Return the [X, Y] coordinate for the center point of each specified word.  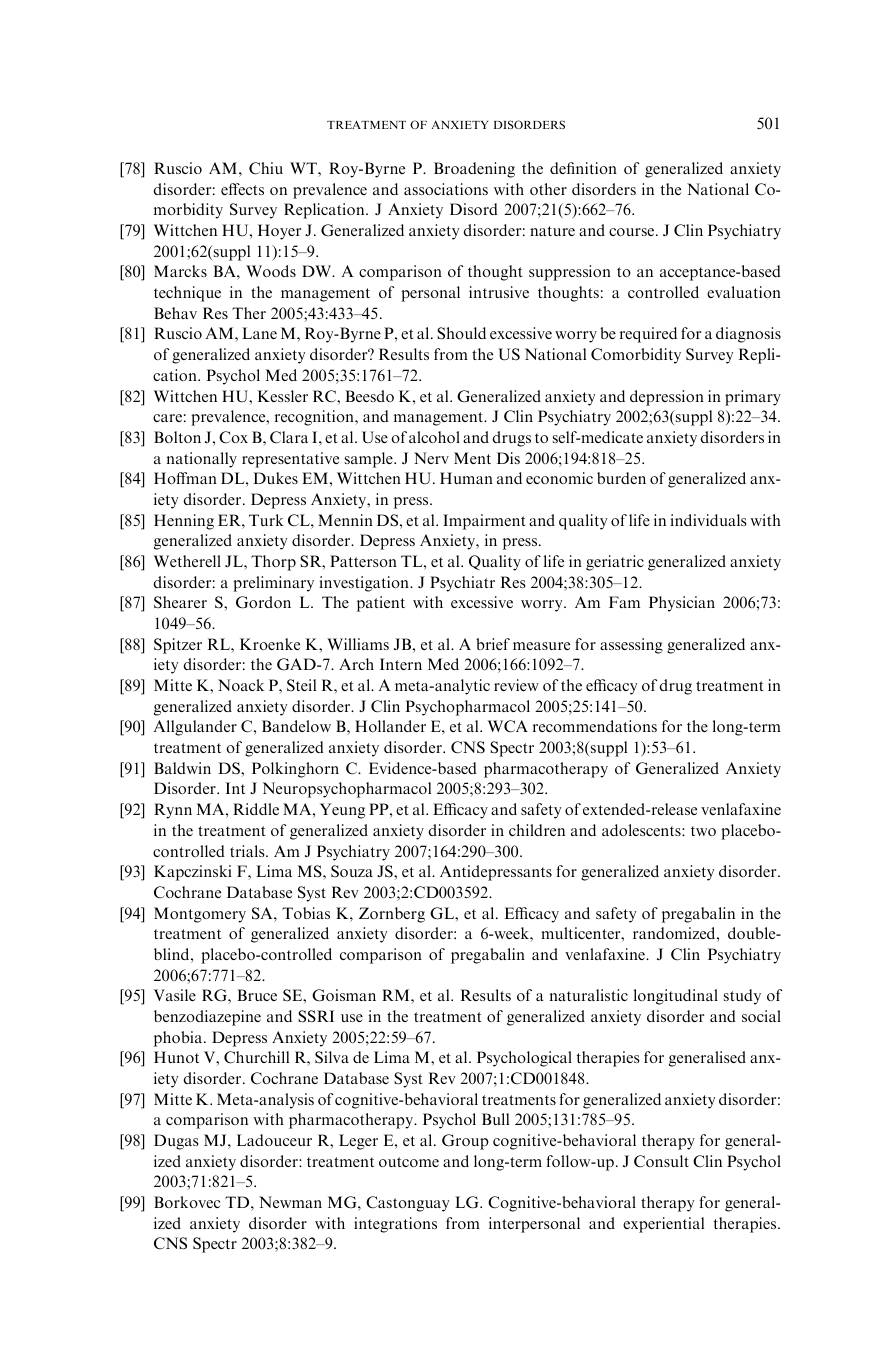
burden [621, 478]
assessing [631, 646]
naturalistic [589, 995]
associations [446, 189]
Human [466, 478]
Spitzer [178, 646]
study [742, 997]
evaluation [744, 292]
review [516, 685]
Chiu [266, 168]
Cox [233, 437]
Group [465, 1142]
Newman [290, 1202]
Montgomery [200, 915]
